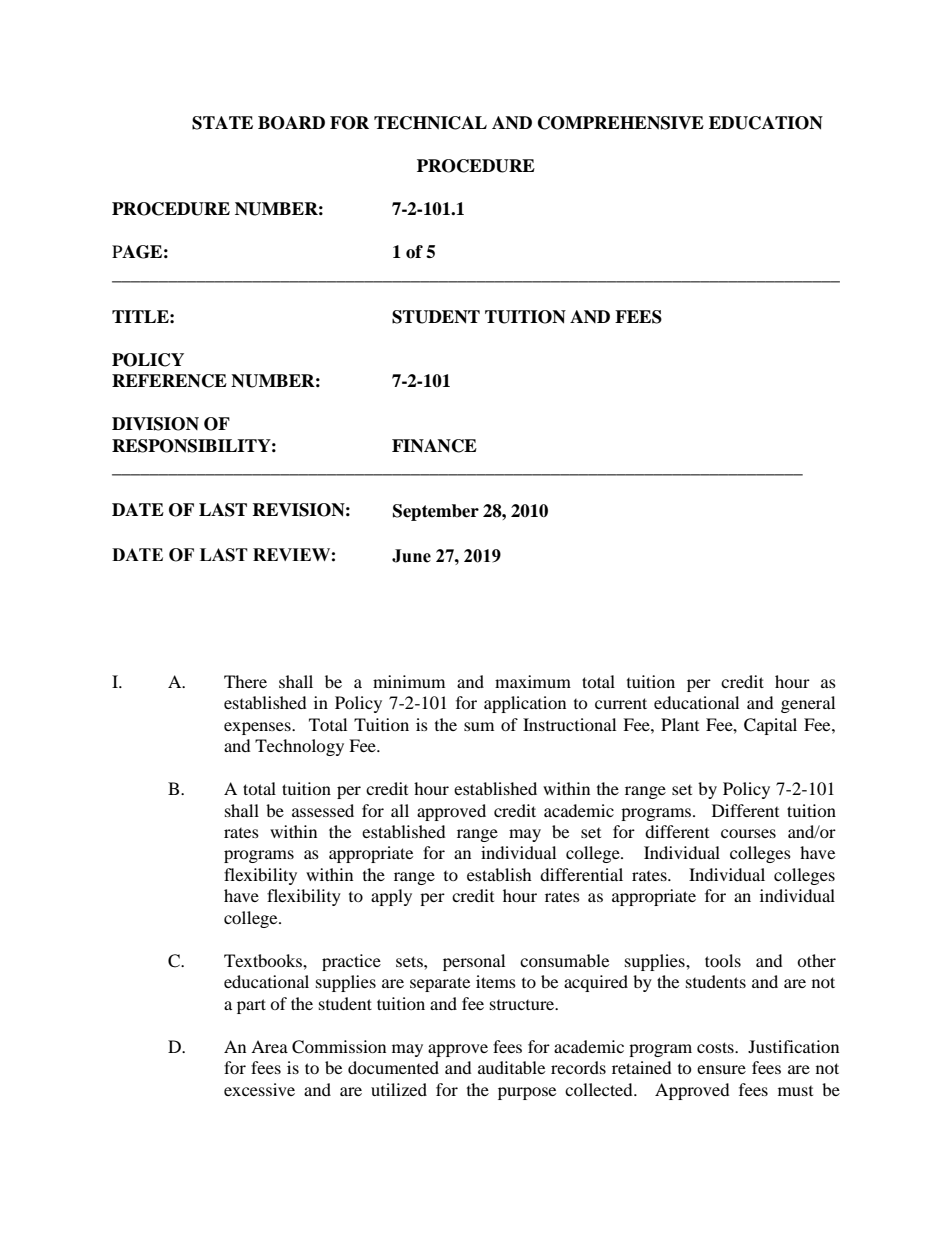 Image resolution: width=952 pixels, height=1233 pixels. Describe the element at coordinates (808, 704) in the image. I see `general` at that location.
